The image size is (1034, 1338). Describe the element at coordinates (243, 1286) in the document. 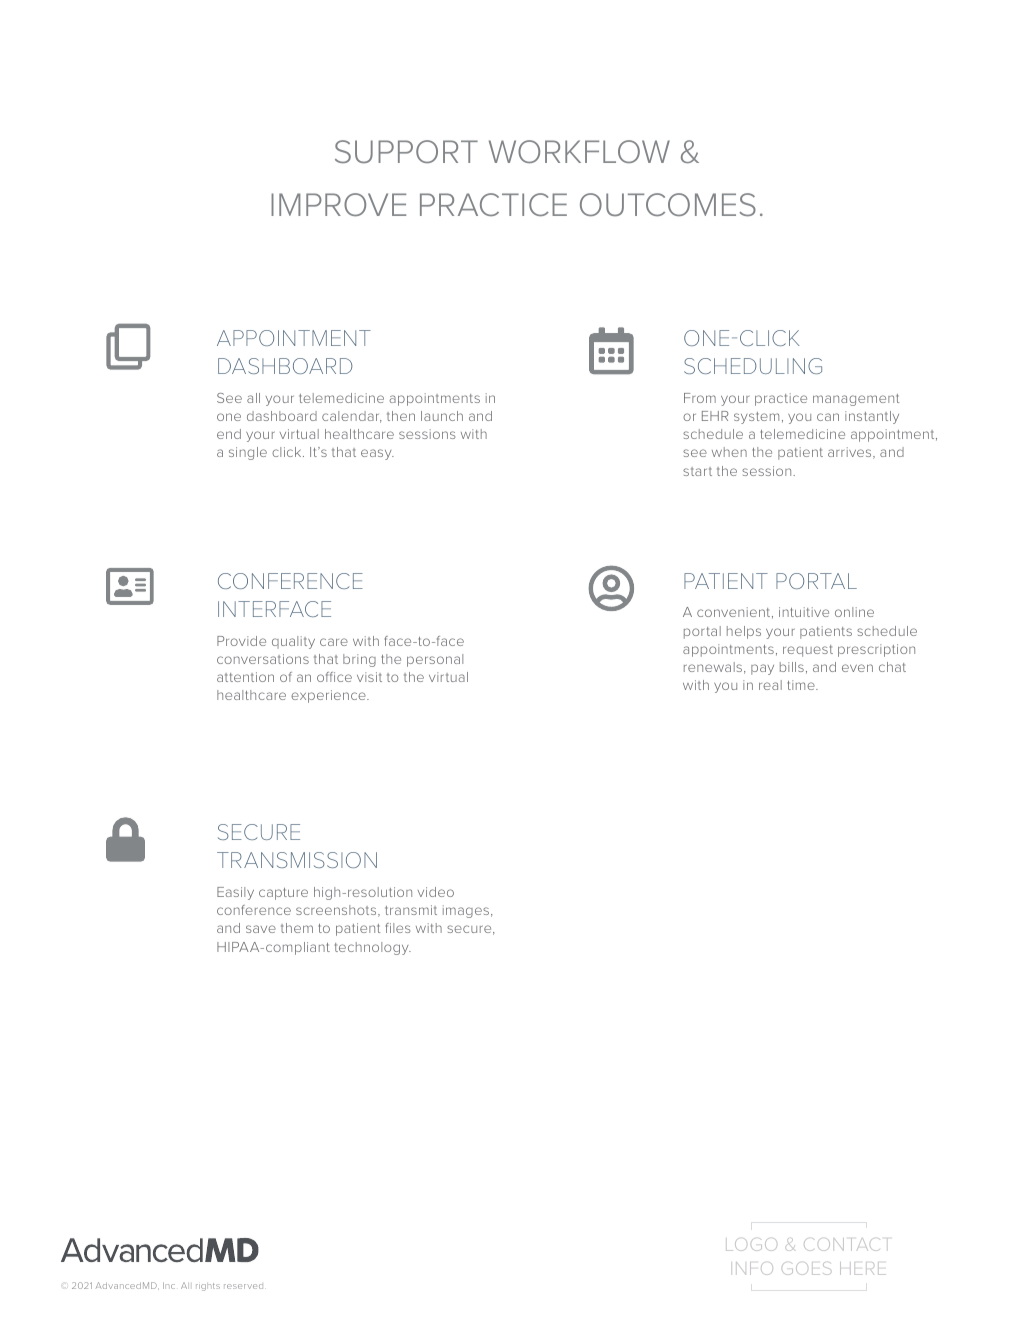

I see `reserved` at that location.
